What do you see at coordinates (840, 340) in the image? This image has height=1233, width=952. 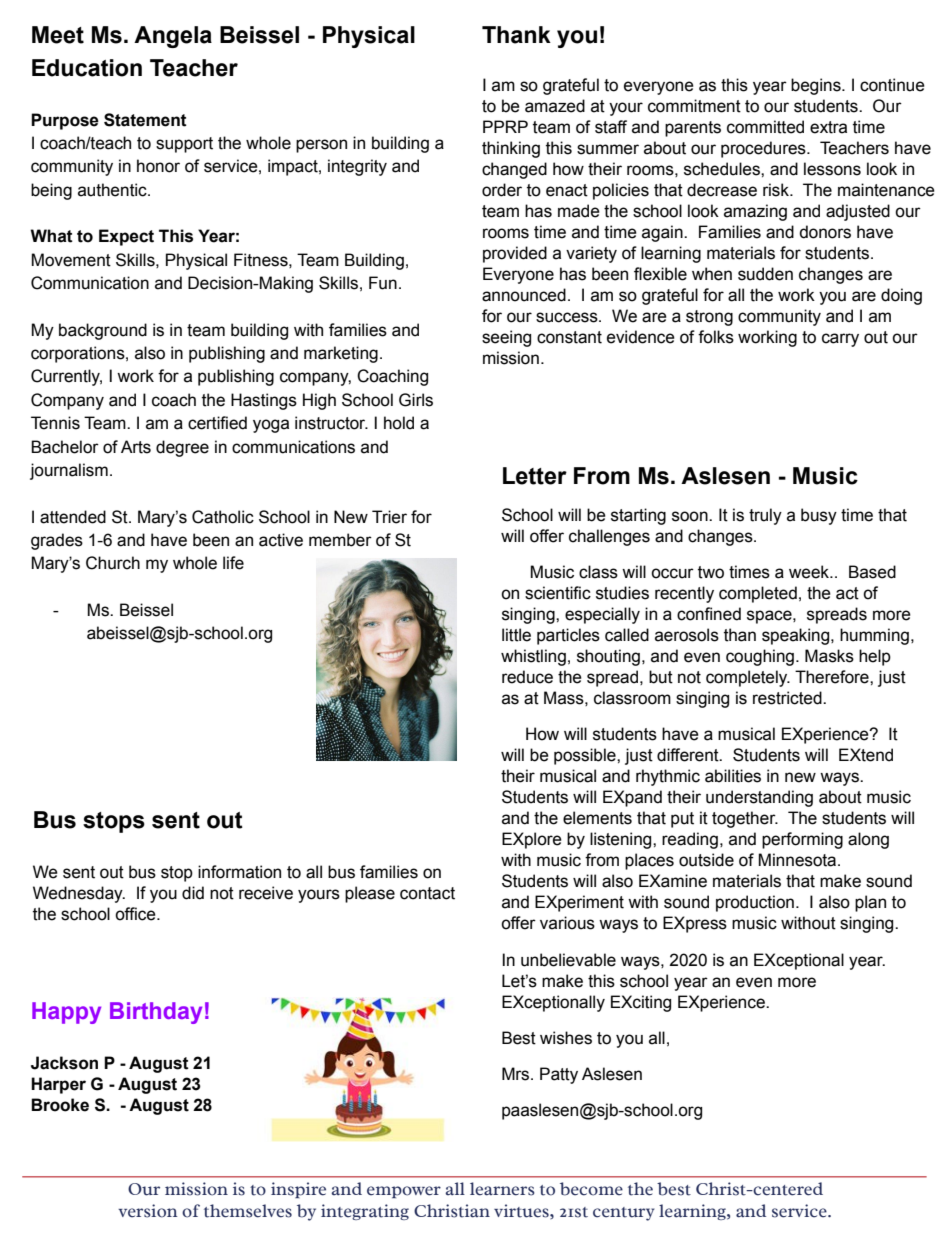 I see `carry` at bounding box center [840, 340].
